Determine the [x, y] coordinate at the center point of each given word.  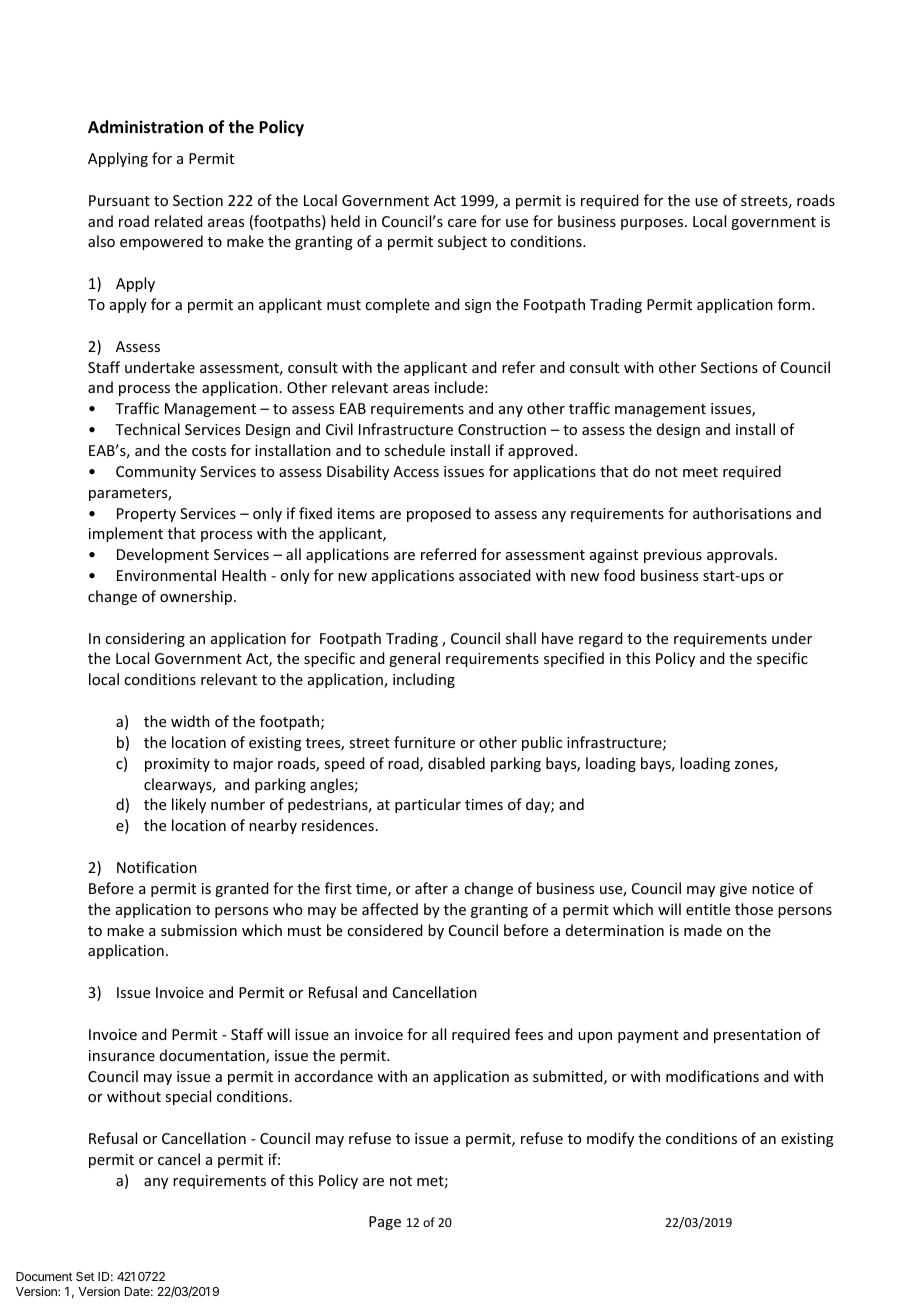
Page [385, 1223]
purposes [653, 224]
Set [85, 1276]
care [462, 223]
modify [610, 1139]
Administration [145, 127]
